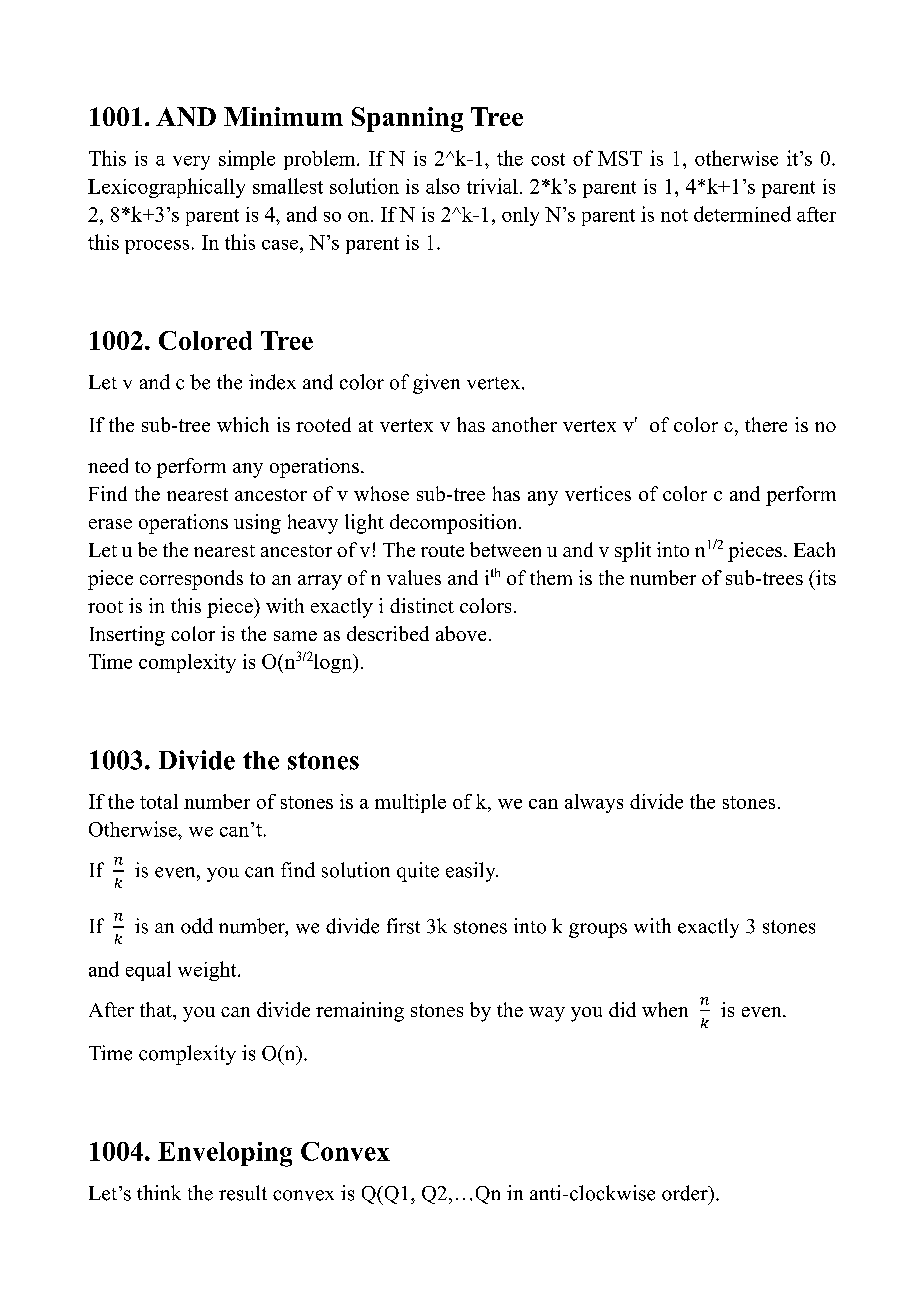 Image resolution: width=924 pixels, height=1308 pixels. Describe the element at coordinates (197, 926) in the screenshot. I see `odd` at that location.
